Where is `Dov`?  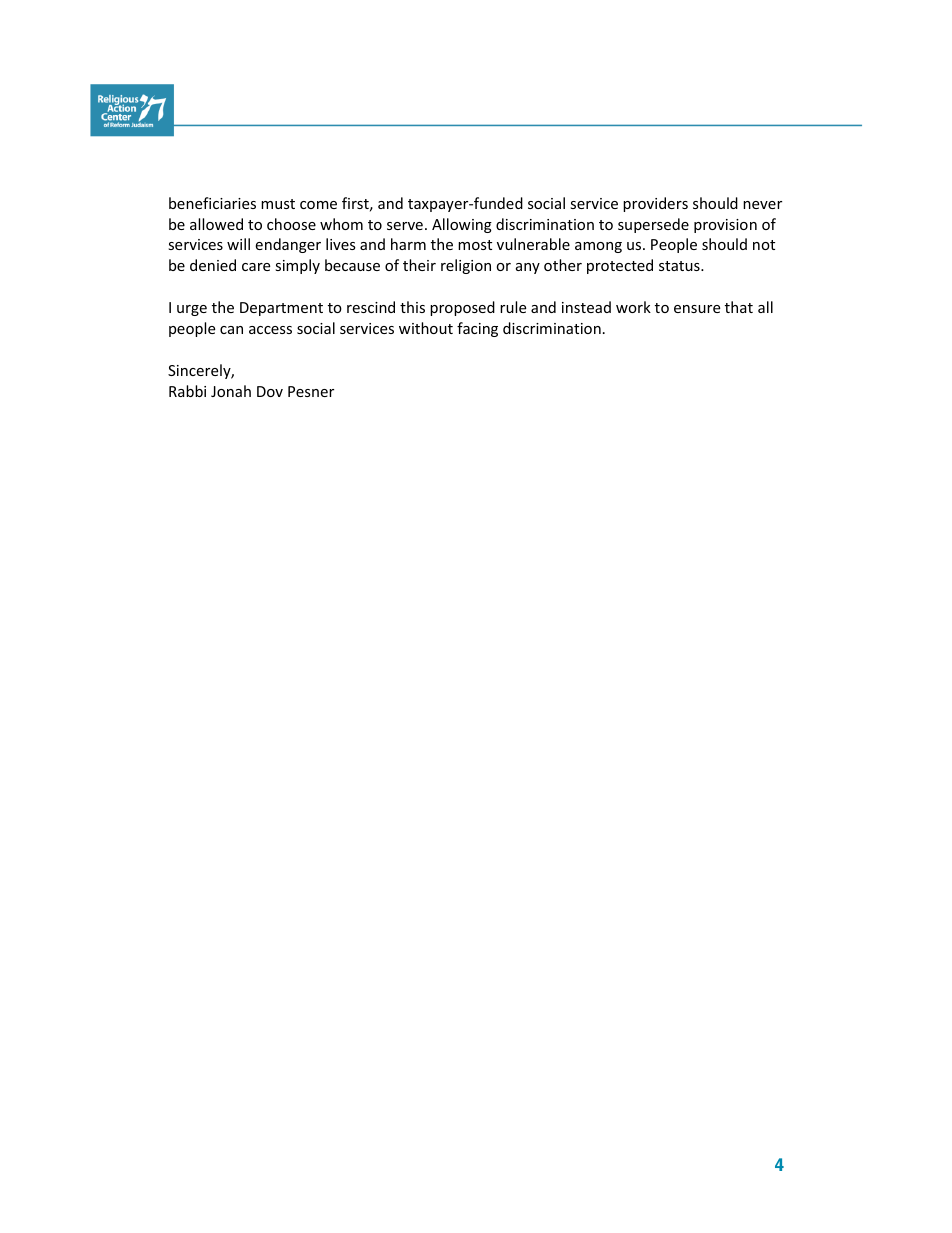
Dov is located at coordinates (270, 391).
